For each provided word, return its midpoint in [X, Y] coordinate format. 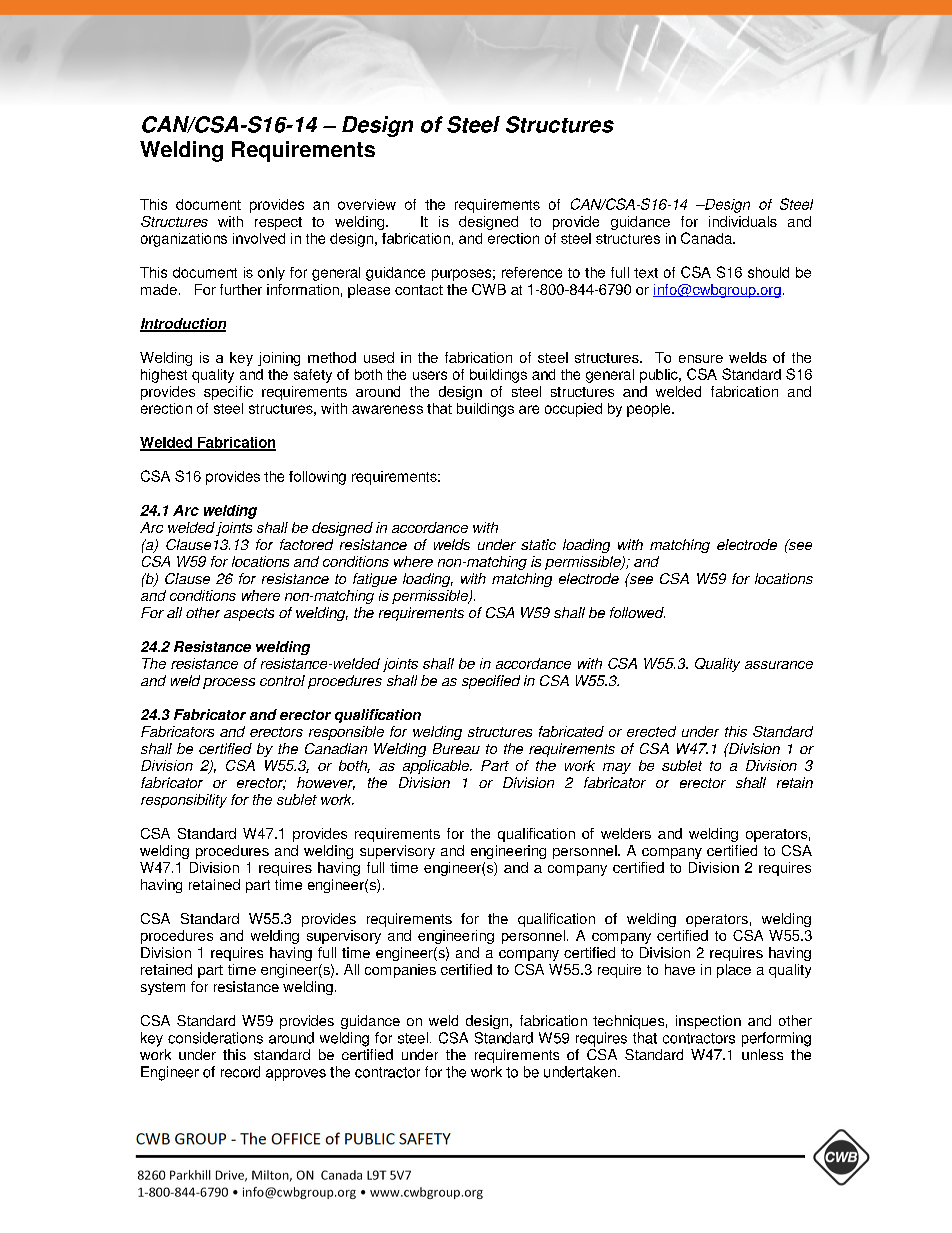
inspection [708, 1022]
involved [259, 238]
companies [400, 971]
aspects [249, 614]
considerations [215, 1038]
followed [637, 612]
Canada [707, 238]
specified [491, 682]
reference [532, 272]
